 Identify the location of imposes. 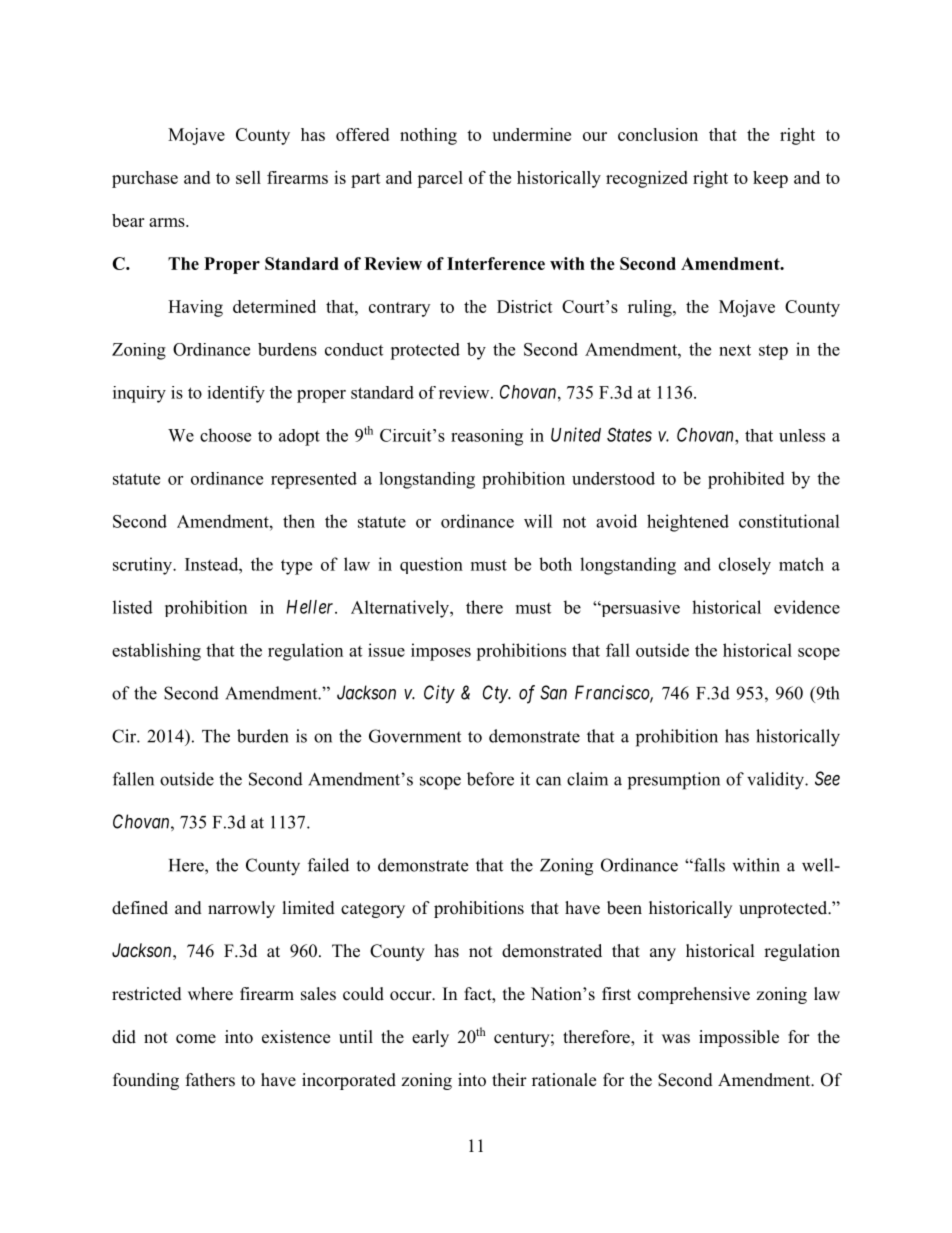
(441, 652).
